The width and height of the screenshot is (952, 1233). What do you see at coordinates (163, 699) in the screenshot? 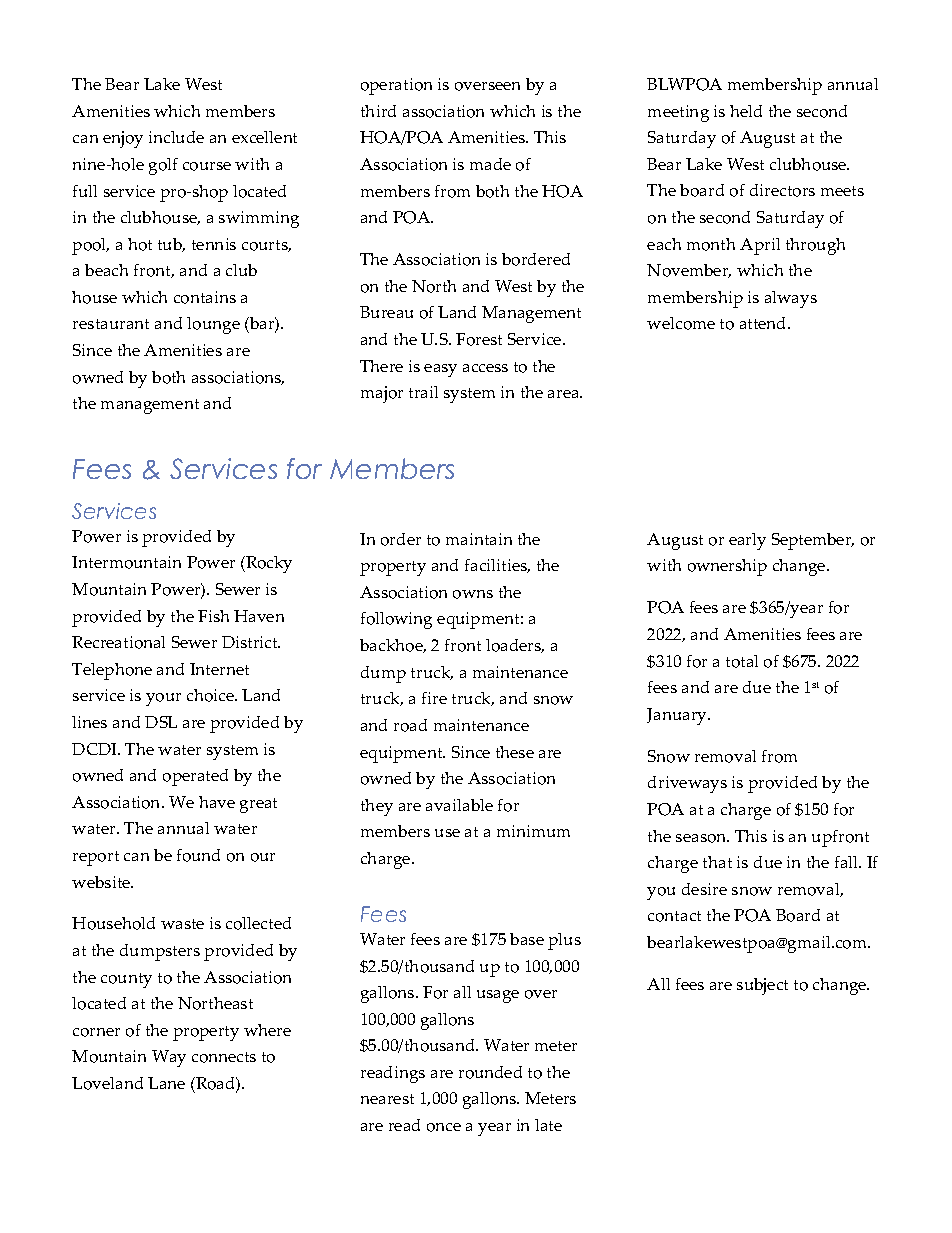
I see `your` at bounding box center [163, 699].
